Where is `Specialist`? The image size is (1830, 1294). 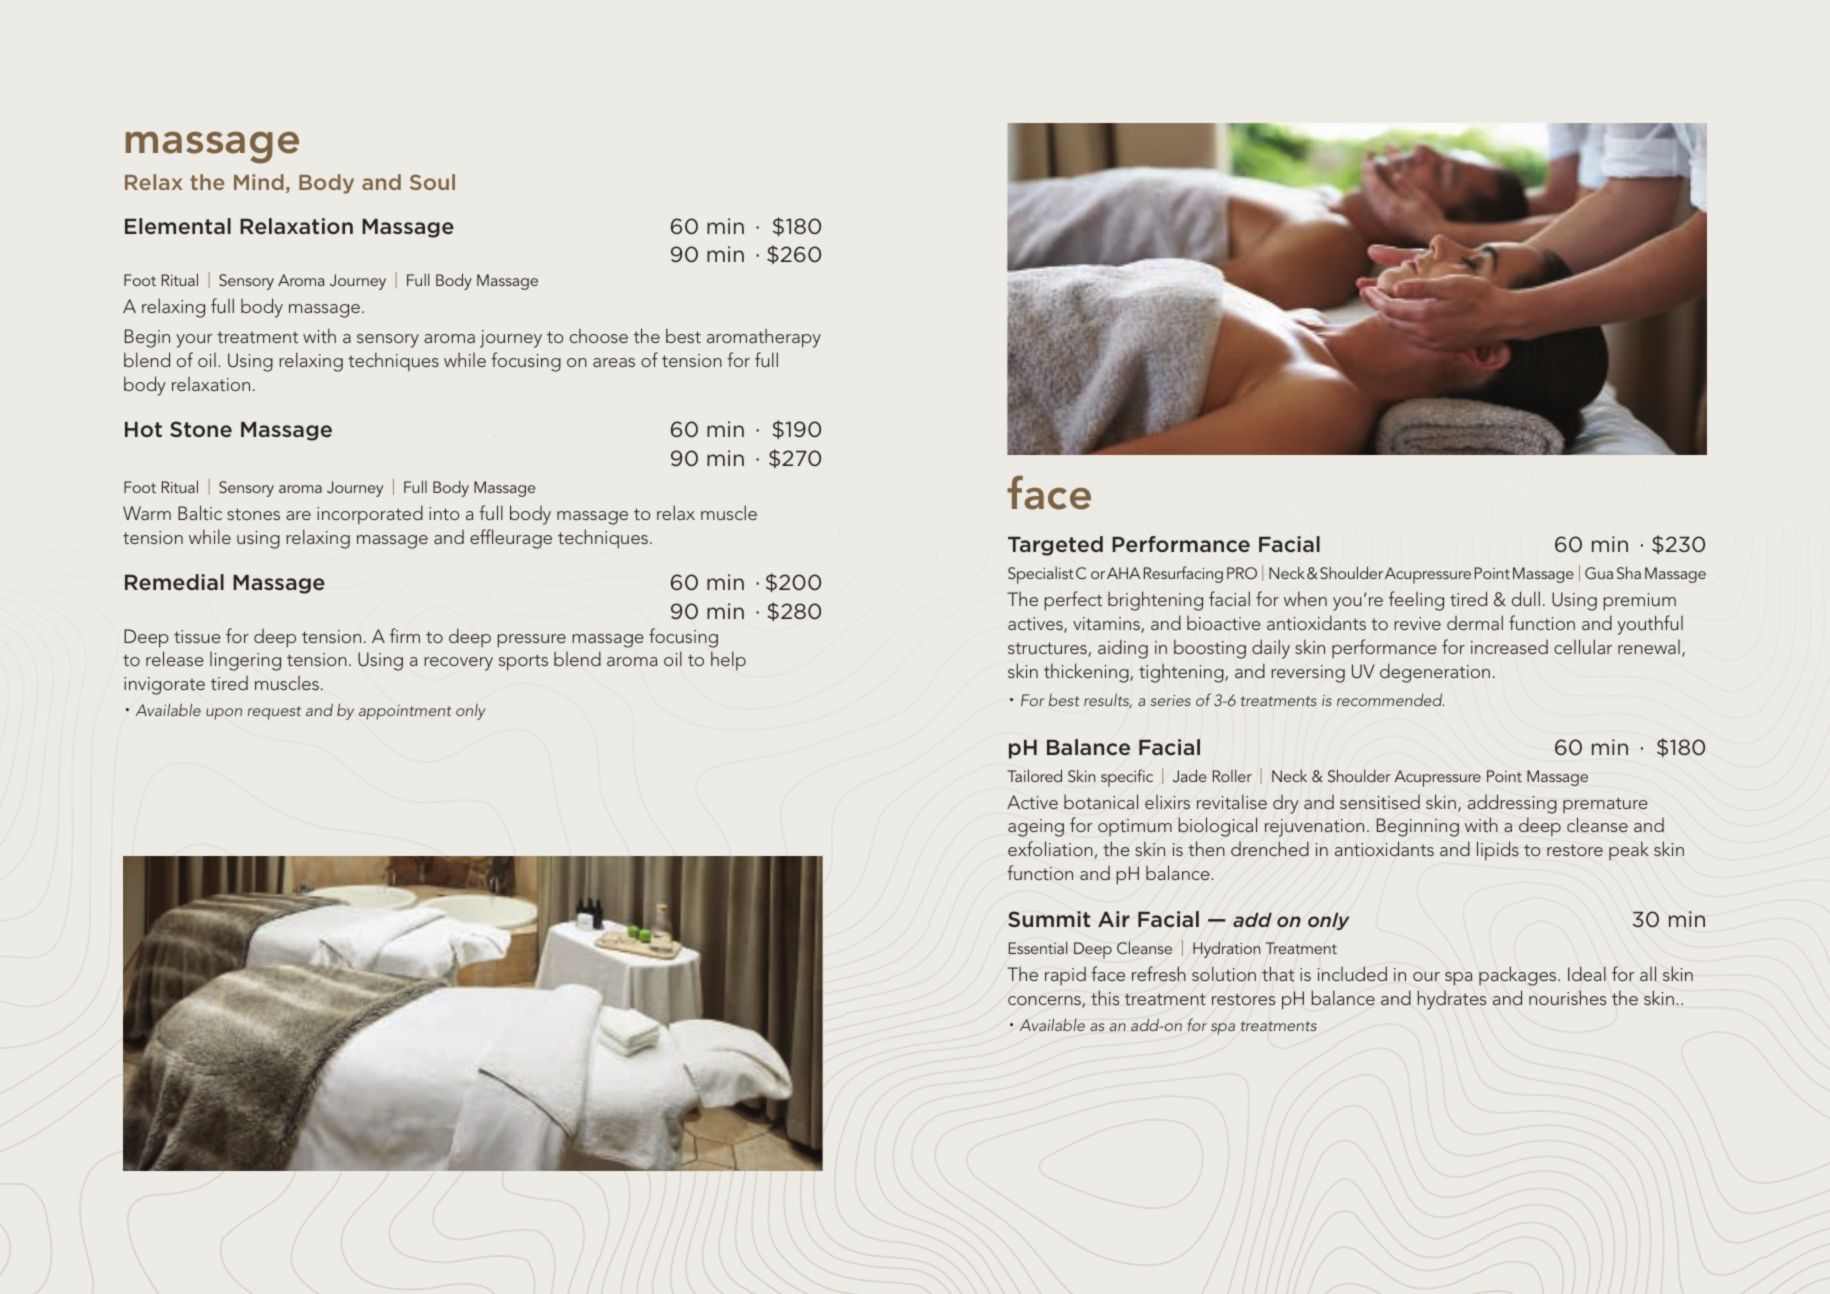 Specialist is located at coordinates (1041, 575).
